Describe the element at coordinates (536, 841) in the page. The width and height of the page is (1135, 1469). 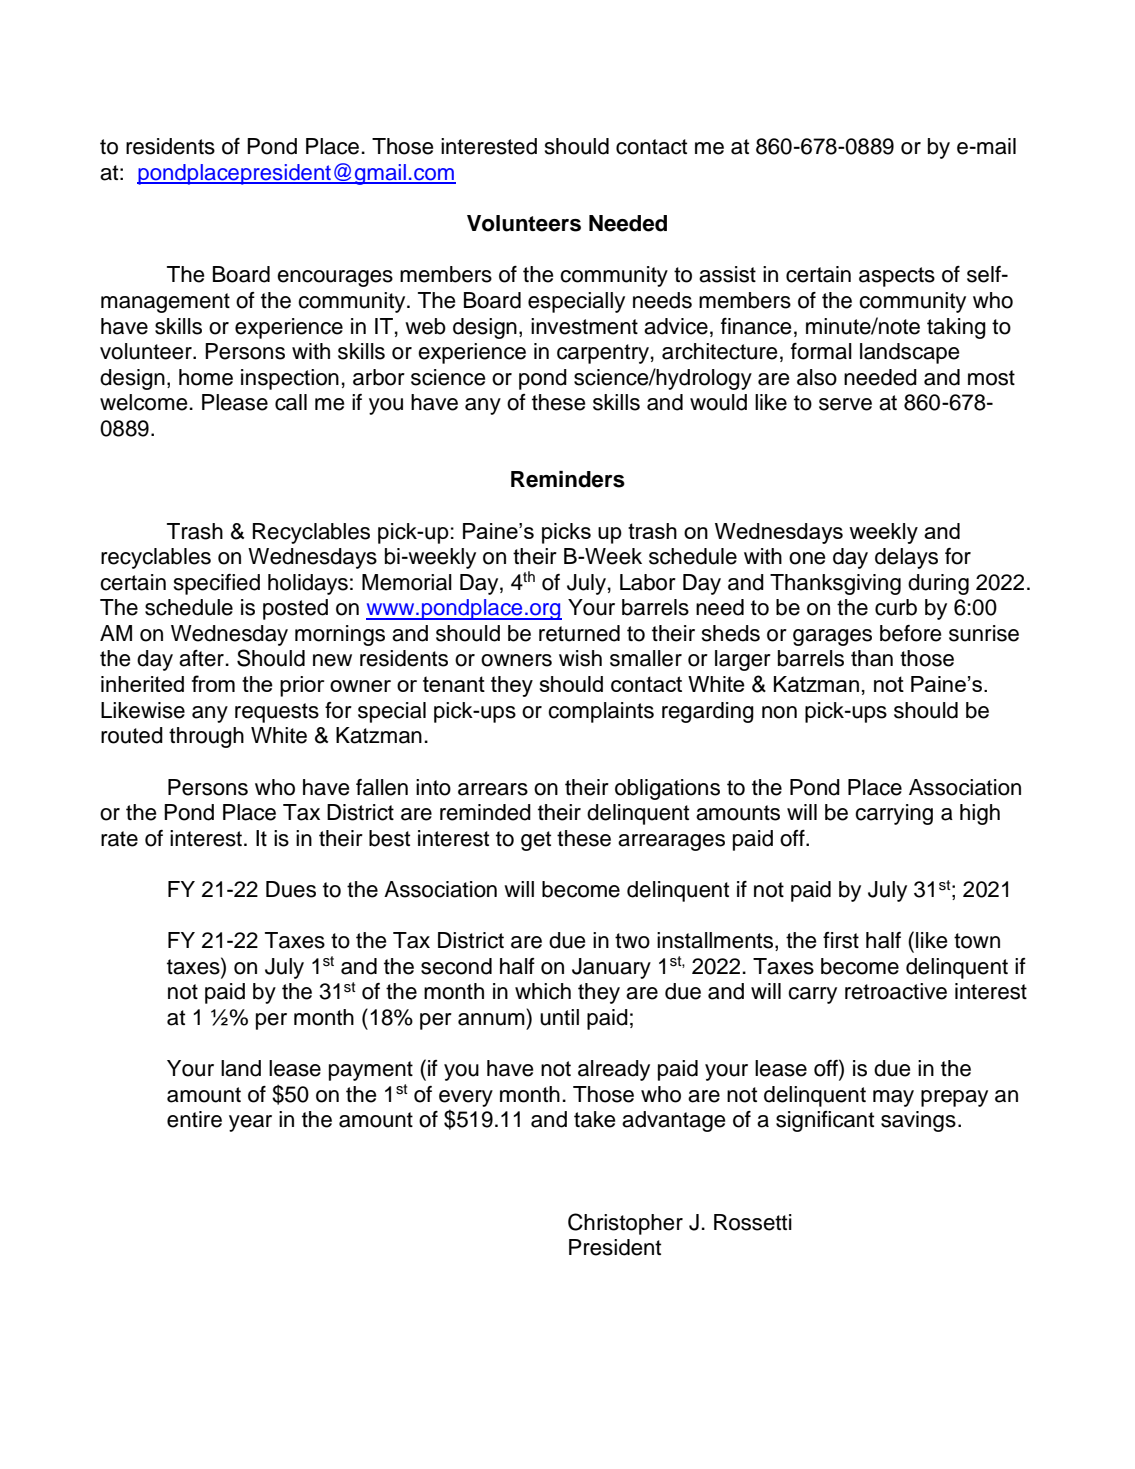
I see `get` at that location.
